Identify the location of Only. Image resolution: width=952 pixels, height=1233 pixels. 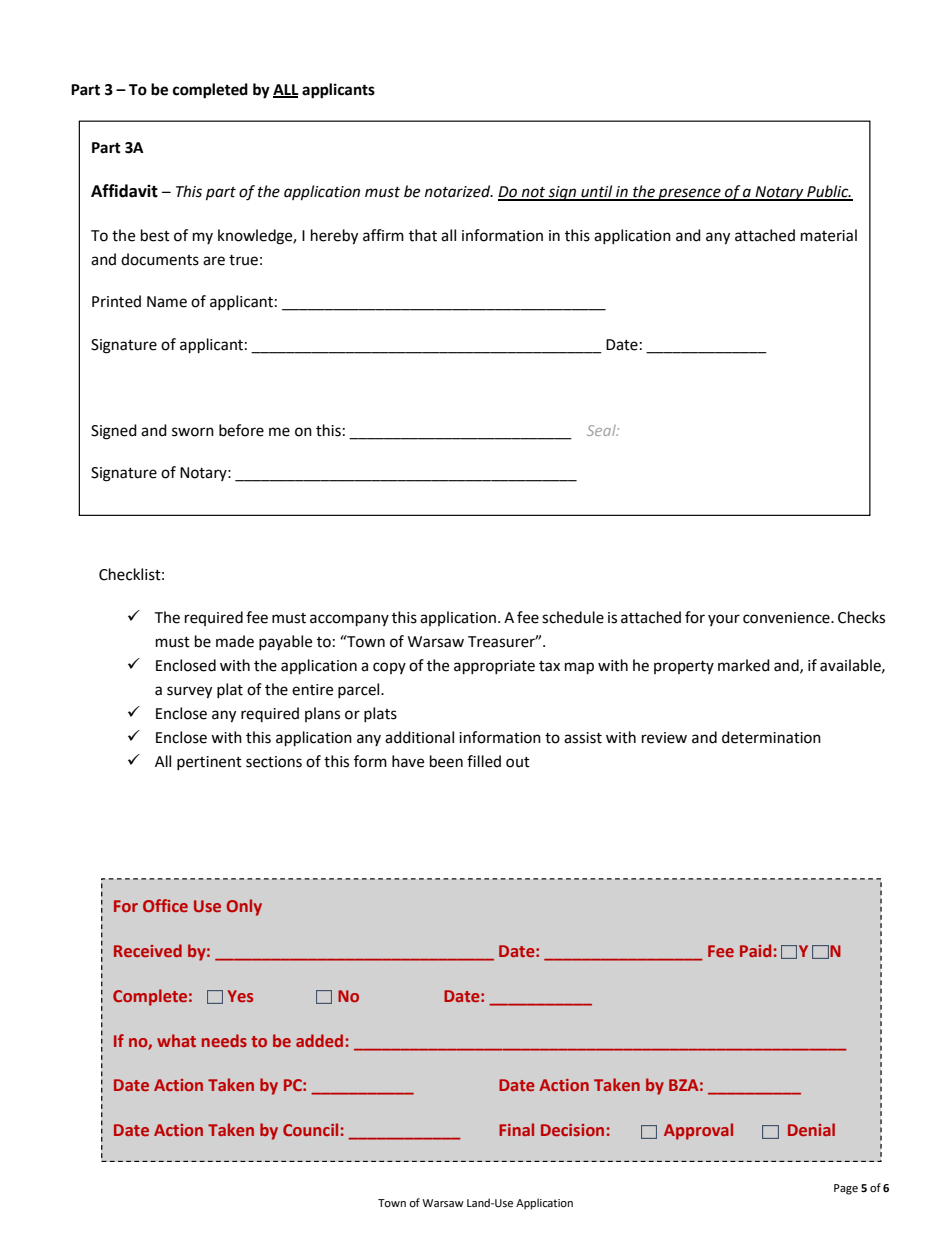
(244, 907).
